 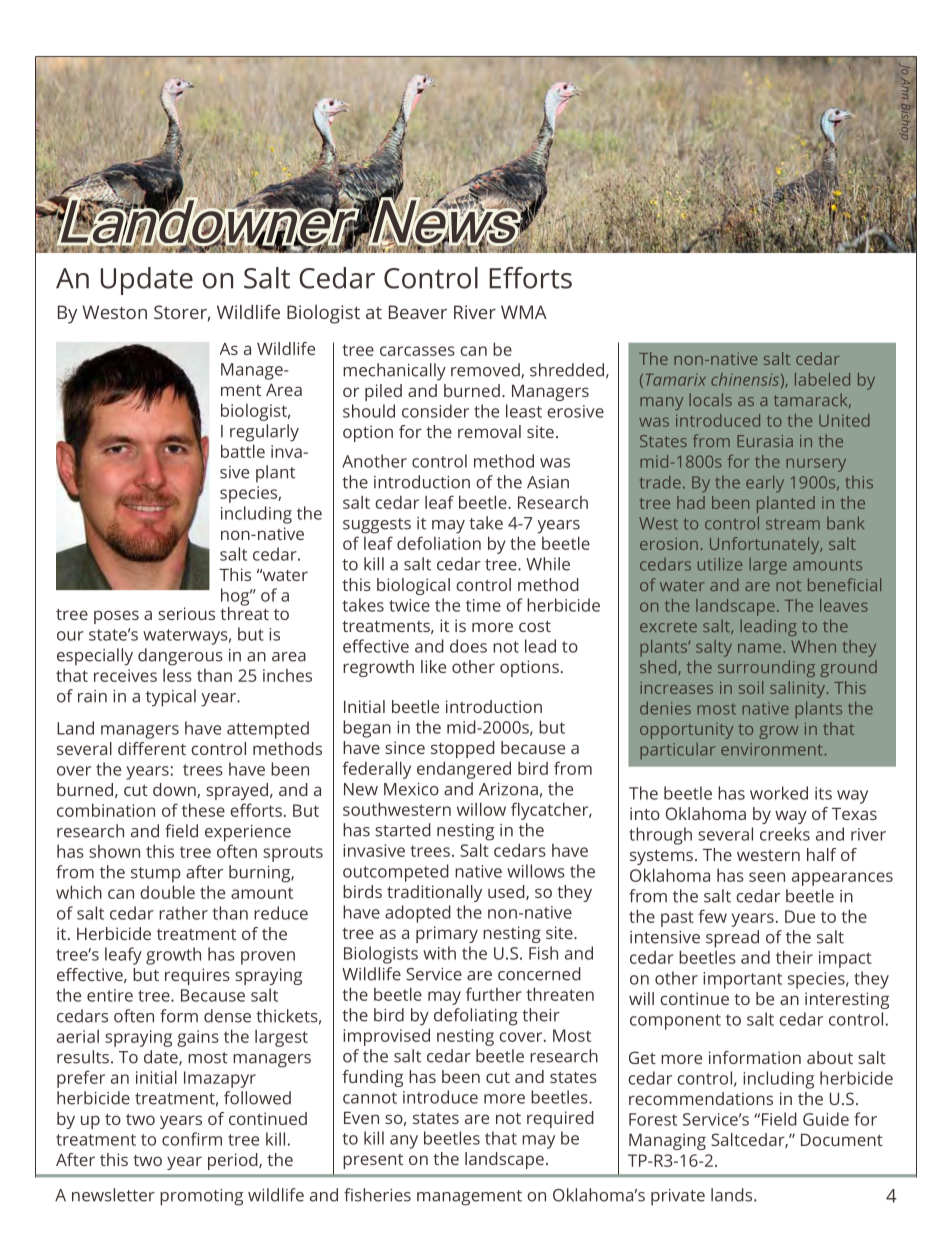 I want to click on different, so click(x=152, y=748).
